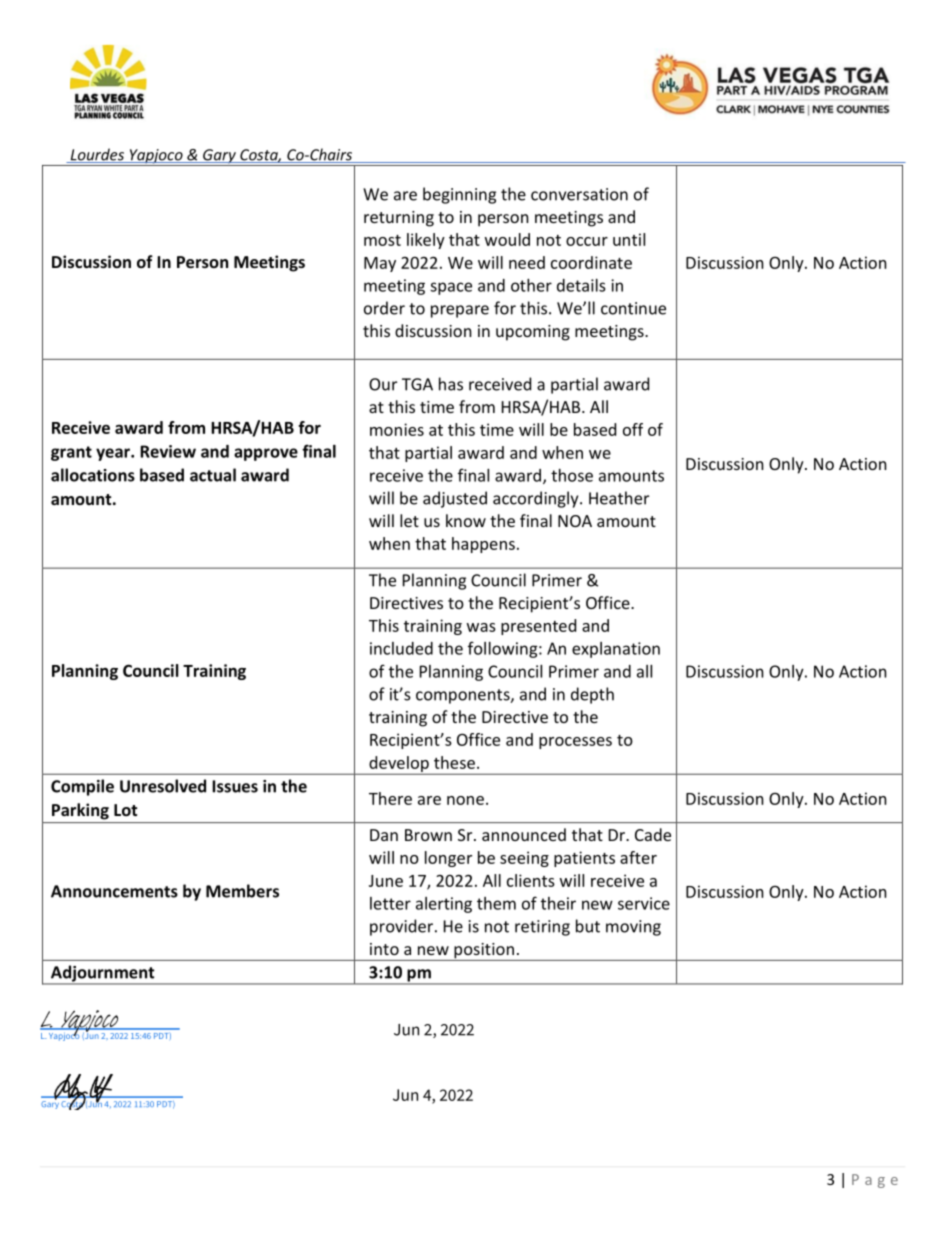  Describe the element at coordinates (168, 451) in the image. I see `Review` at that location.
